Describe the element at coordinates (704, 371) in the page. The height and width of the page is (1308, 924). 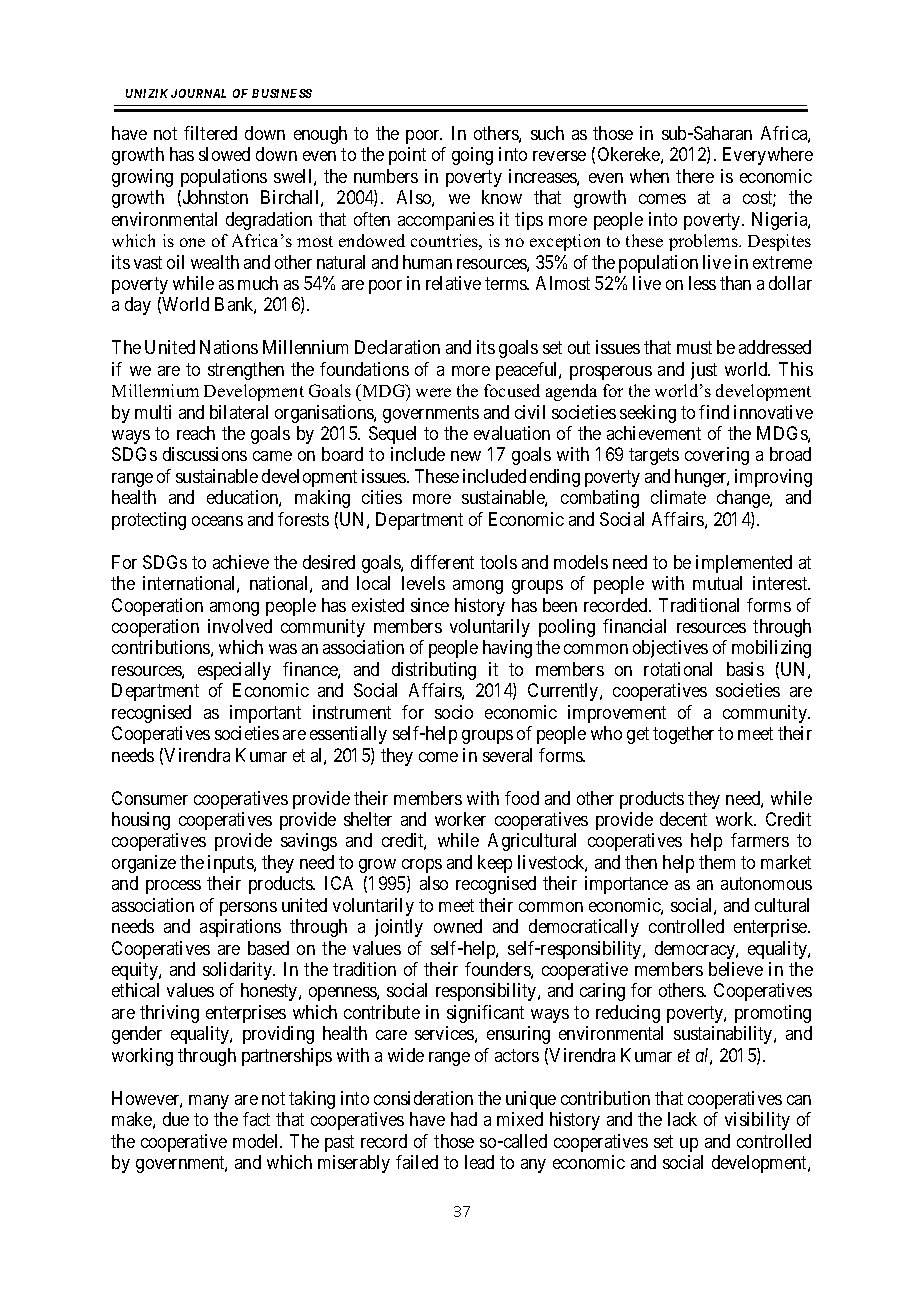
I see `just` at that location.
